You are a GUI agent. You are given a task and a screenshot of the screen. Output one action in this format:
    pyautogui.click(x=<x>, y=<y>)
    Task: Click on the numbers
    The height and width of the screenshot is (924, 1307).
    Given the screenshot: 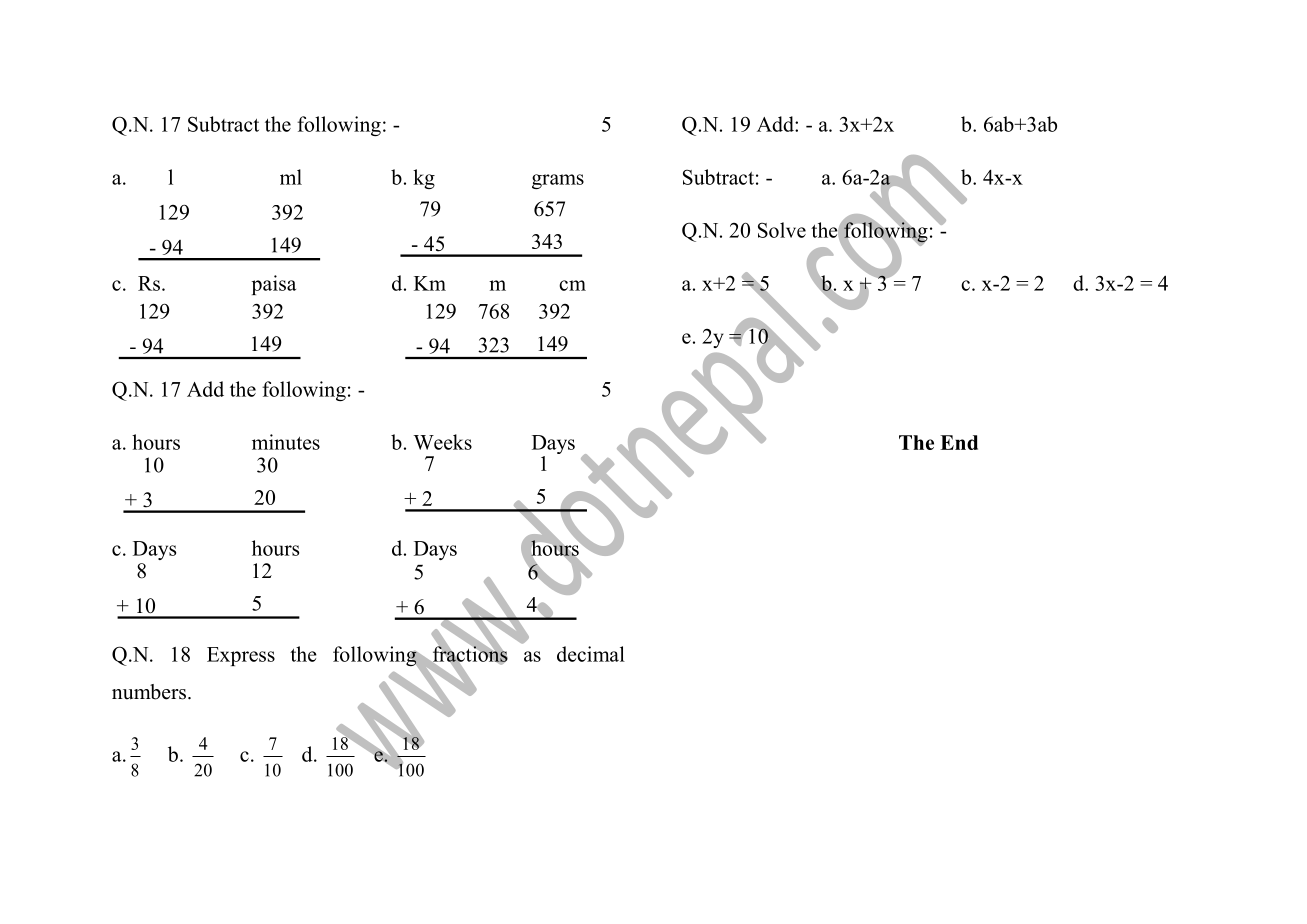 What is the action you would take?
    pyautogui.click(x=149, y=692)
